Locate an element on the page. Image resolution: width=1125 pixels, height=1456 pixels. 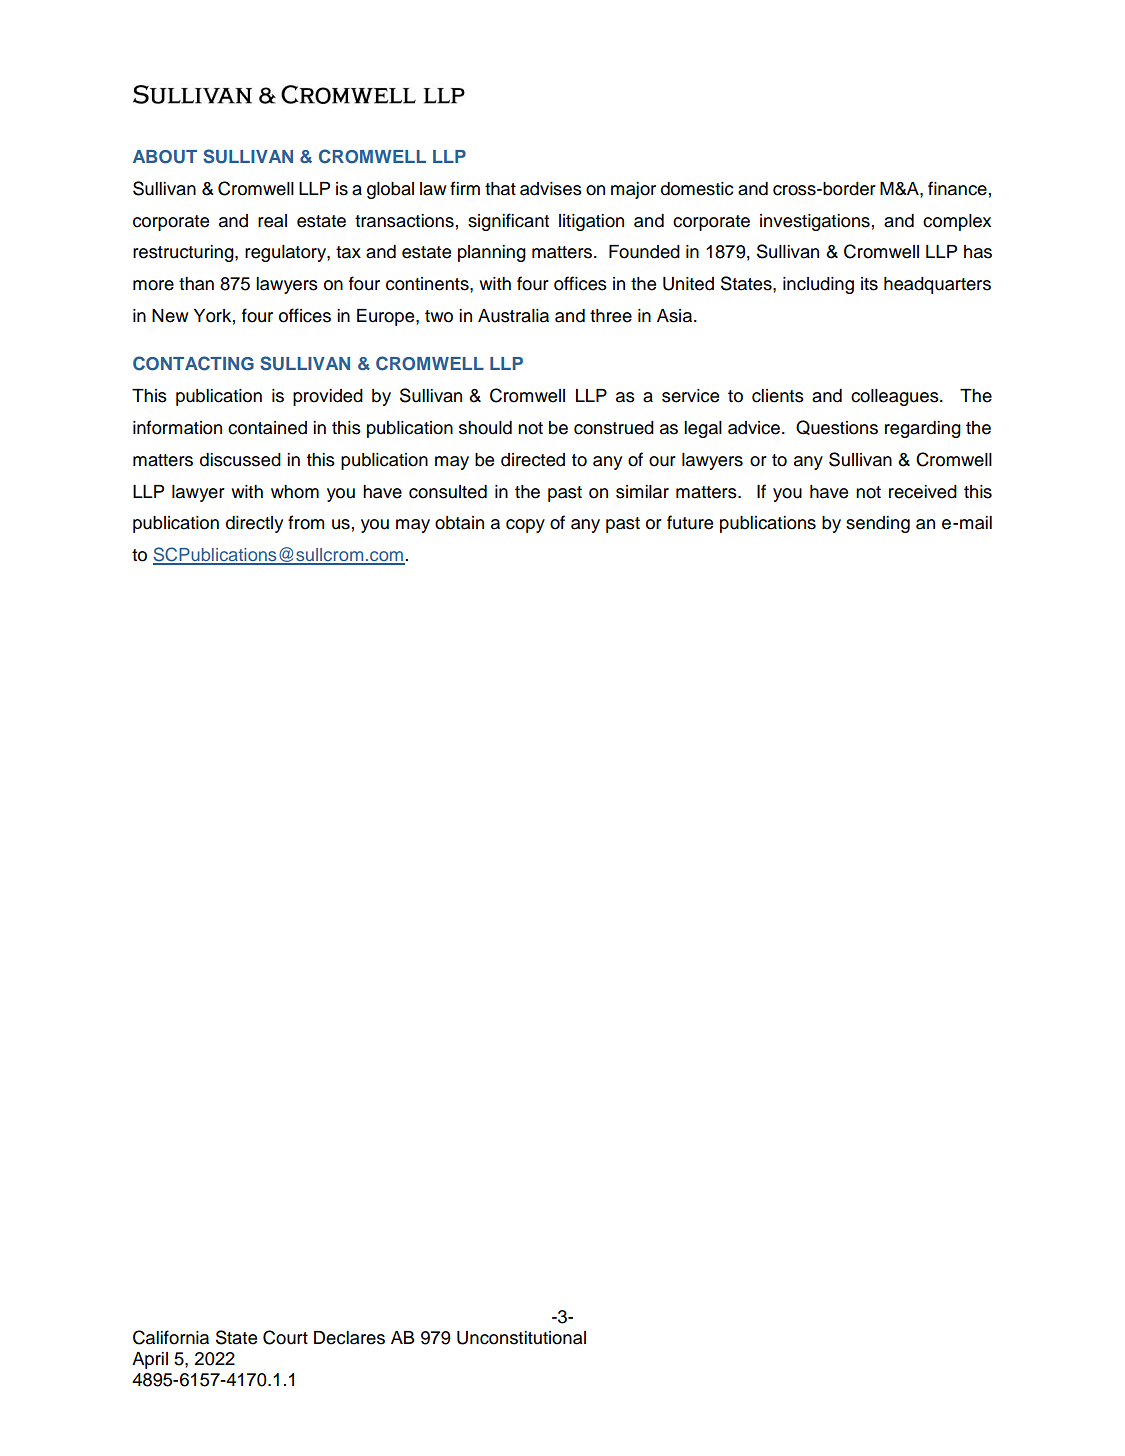
future is located at coordinates (690, 522).
